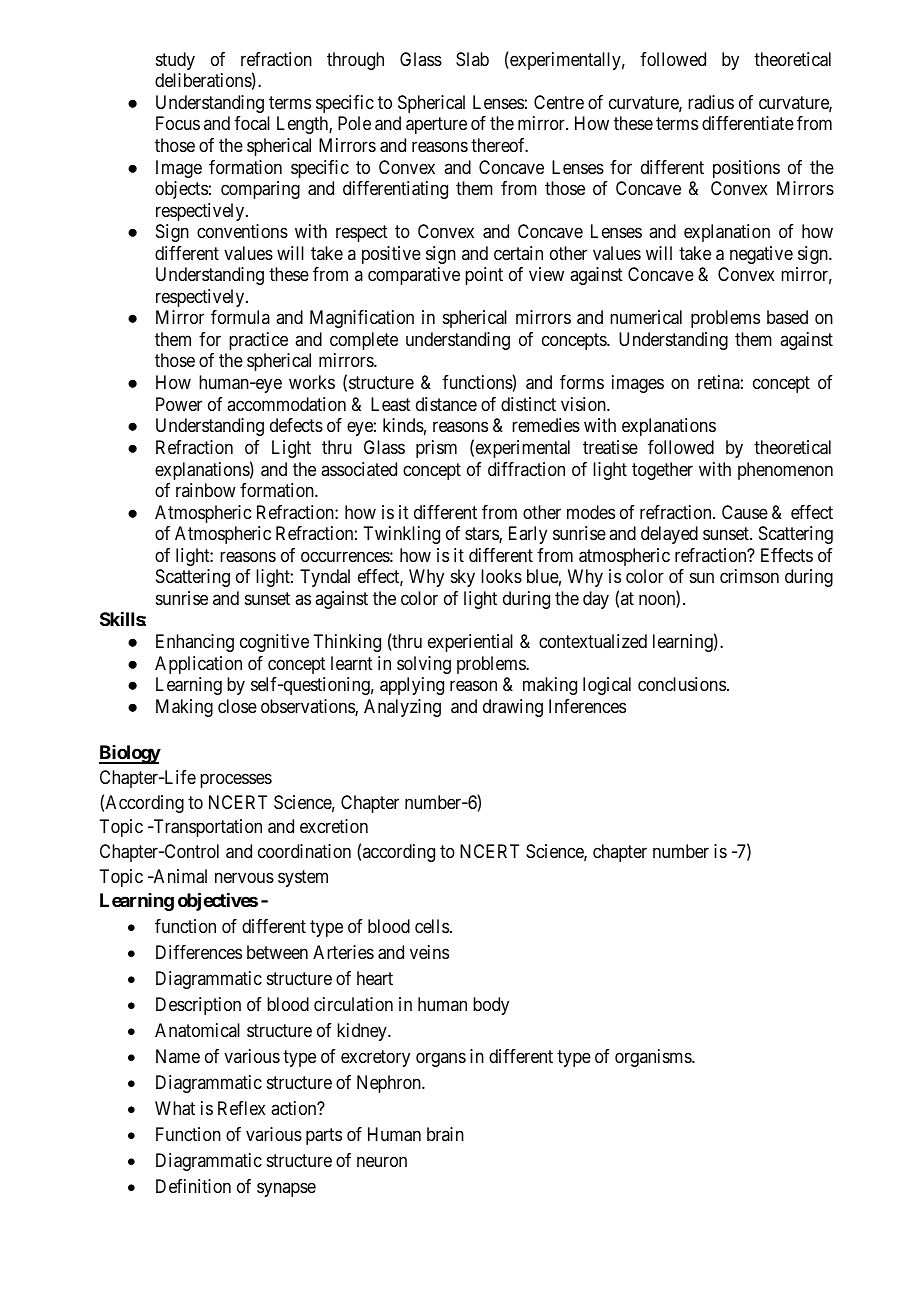 This image has width=924, height=1308. What do you see at coordinates (472, 59) in the image?
I see `Slab` at bounding box center [472, 59].
